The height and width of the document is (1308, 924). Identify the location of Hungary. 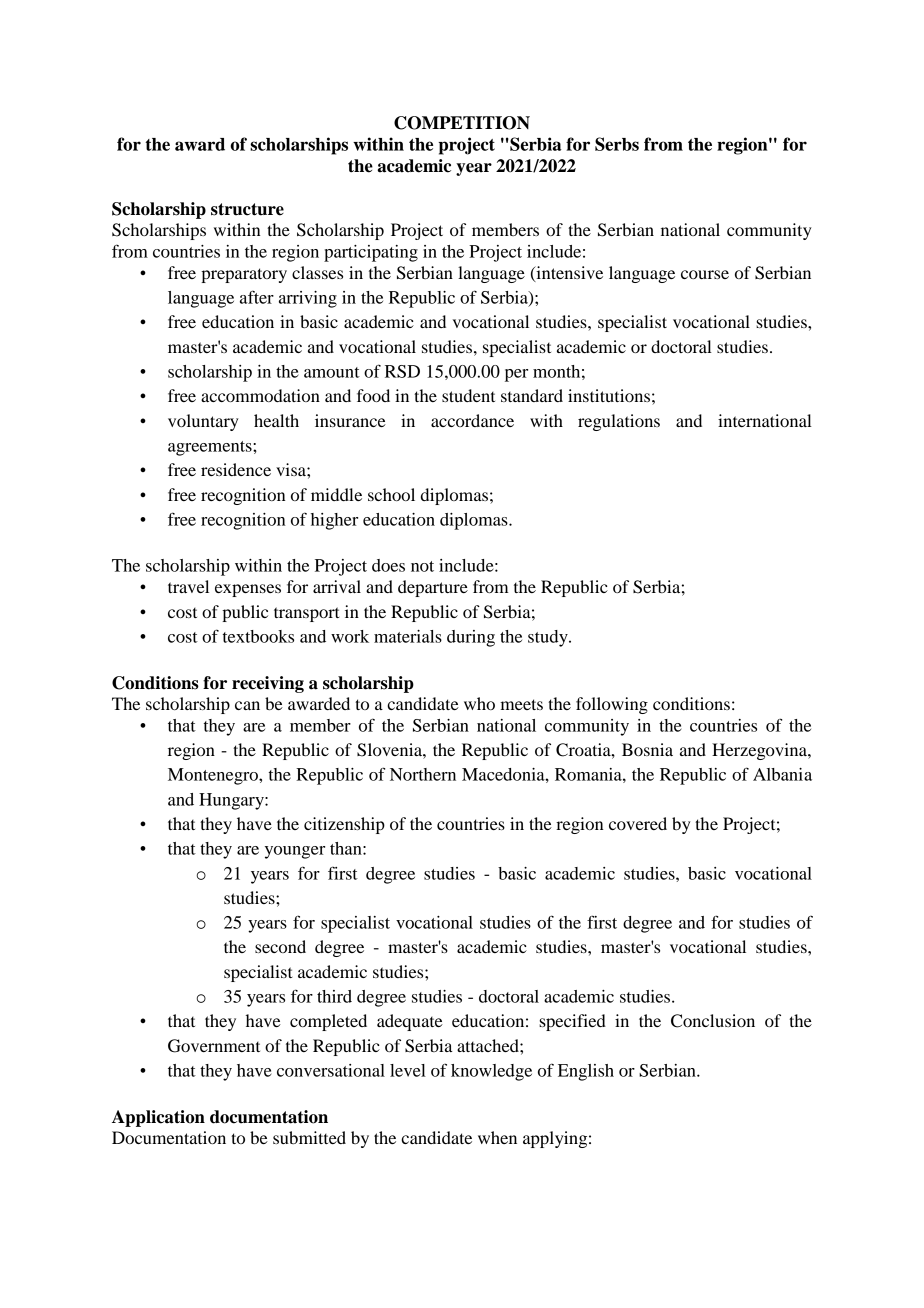
(232, 801).
